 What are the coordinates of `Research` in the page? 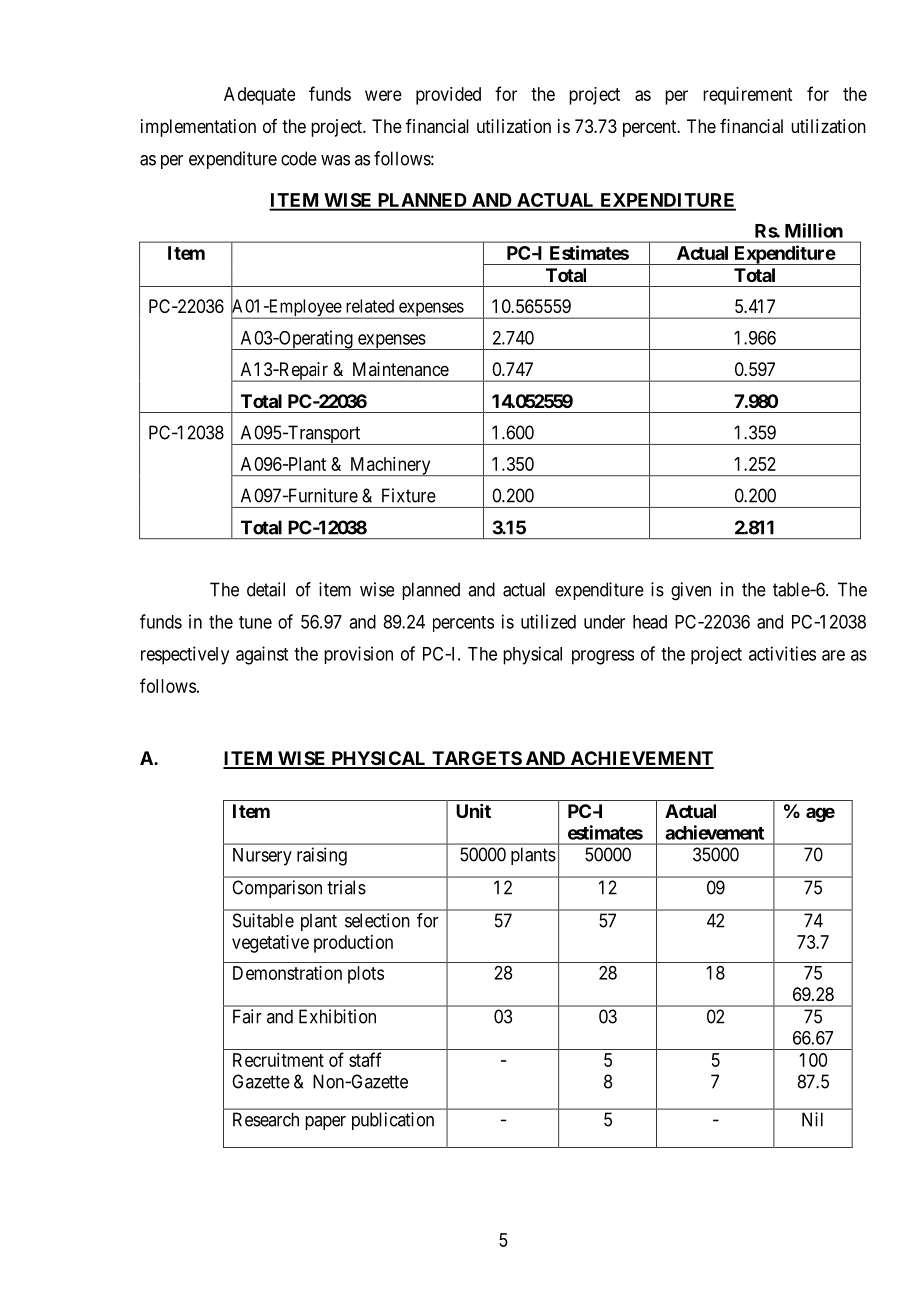 It's located at (266, 1119).
